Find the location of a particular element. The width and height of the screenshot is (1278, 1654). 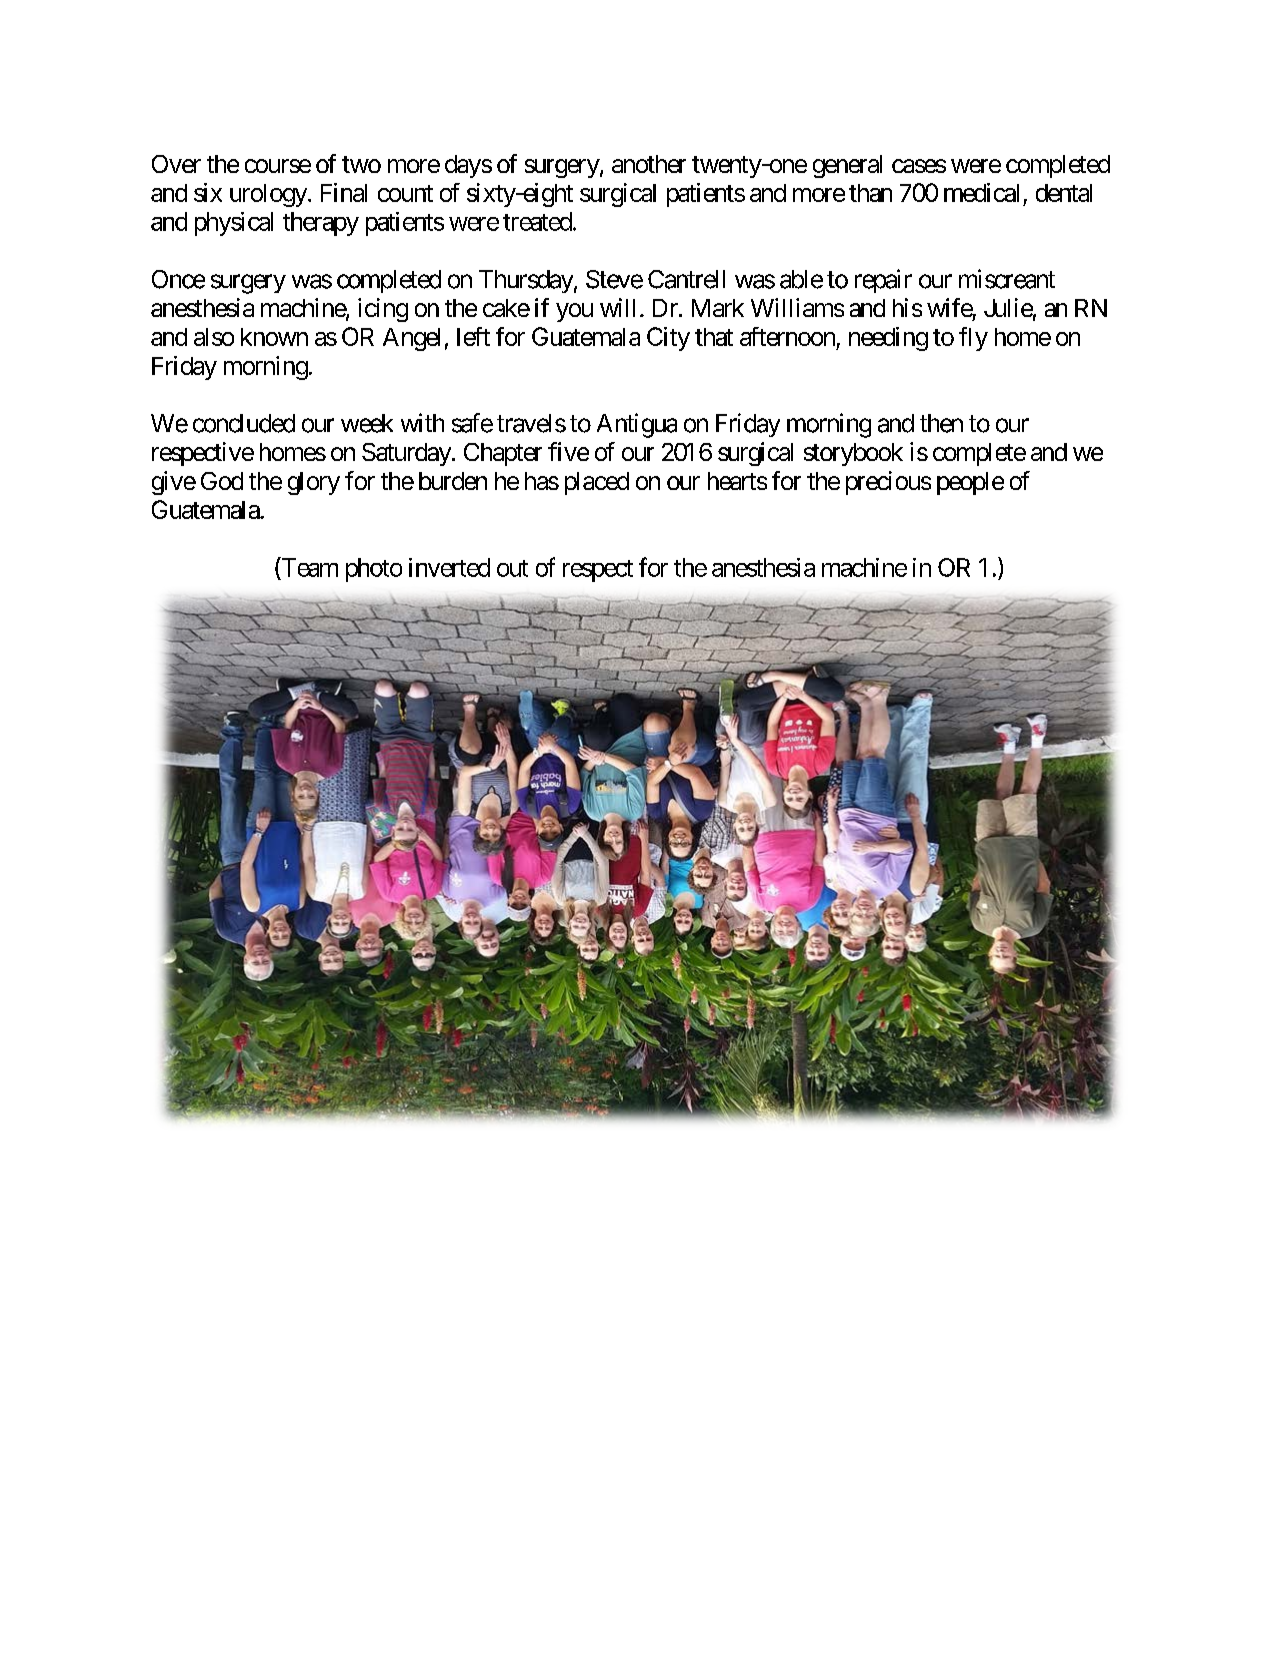

medical is located at coordinates (981, 192).
